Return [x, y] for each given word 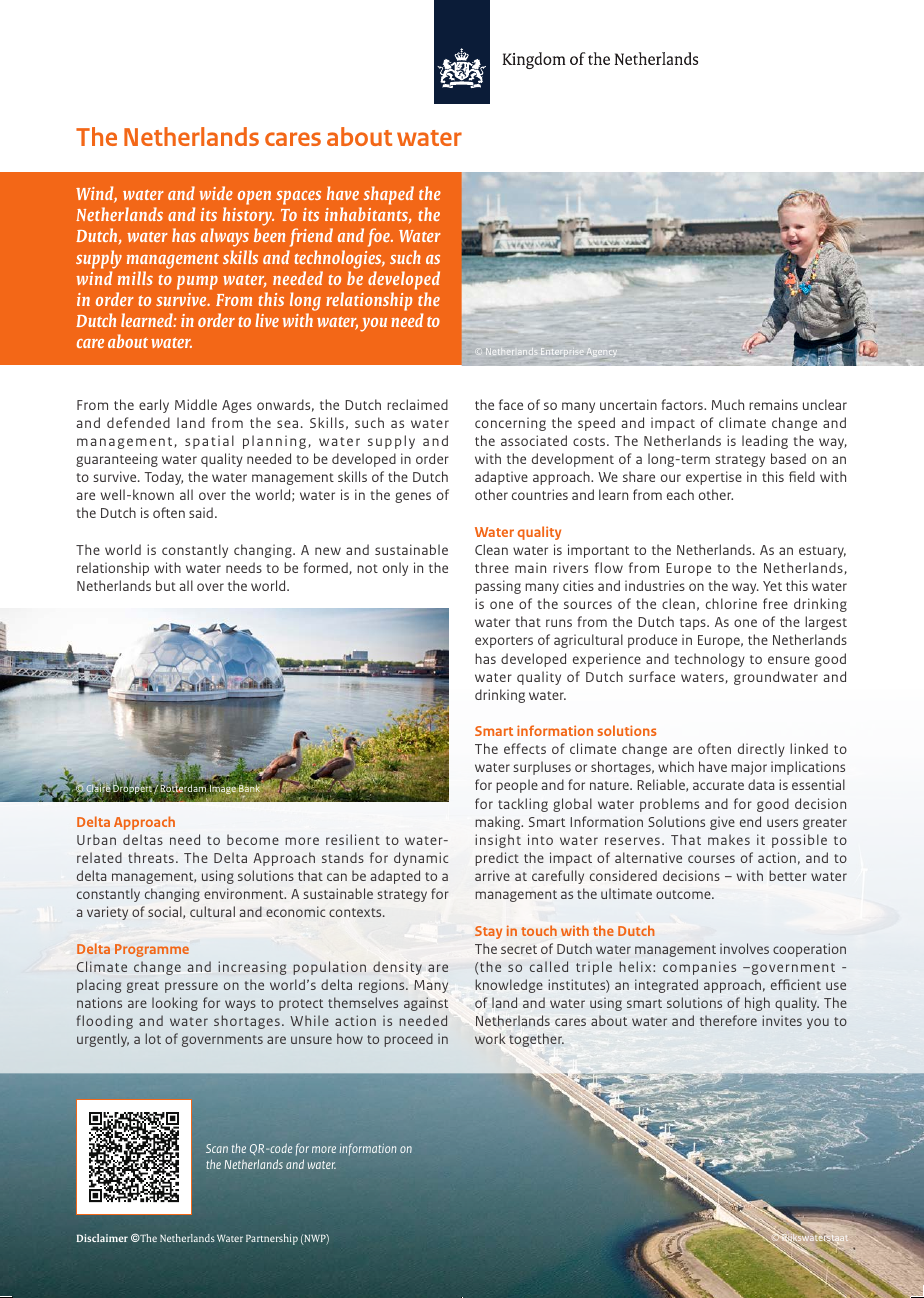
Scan [217, 1148]
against [426, 1004]
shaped [387, 197]
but [166, 585]
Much [728, 404]
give [722, 823]
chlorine [731, 603]
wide [216, 193]
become [253, 839]
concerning [510, 424]
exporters [504, 642]
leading [765, 442]
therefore [728, 1020]
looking [175, 1004]
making [499, 823]
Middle [196, 404]
